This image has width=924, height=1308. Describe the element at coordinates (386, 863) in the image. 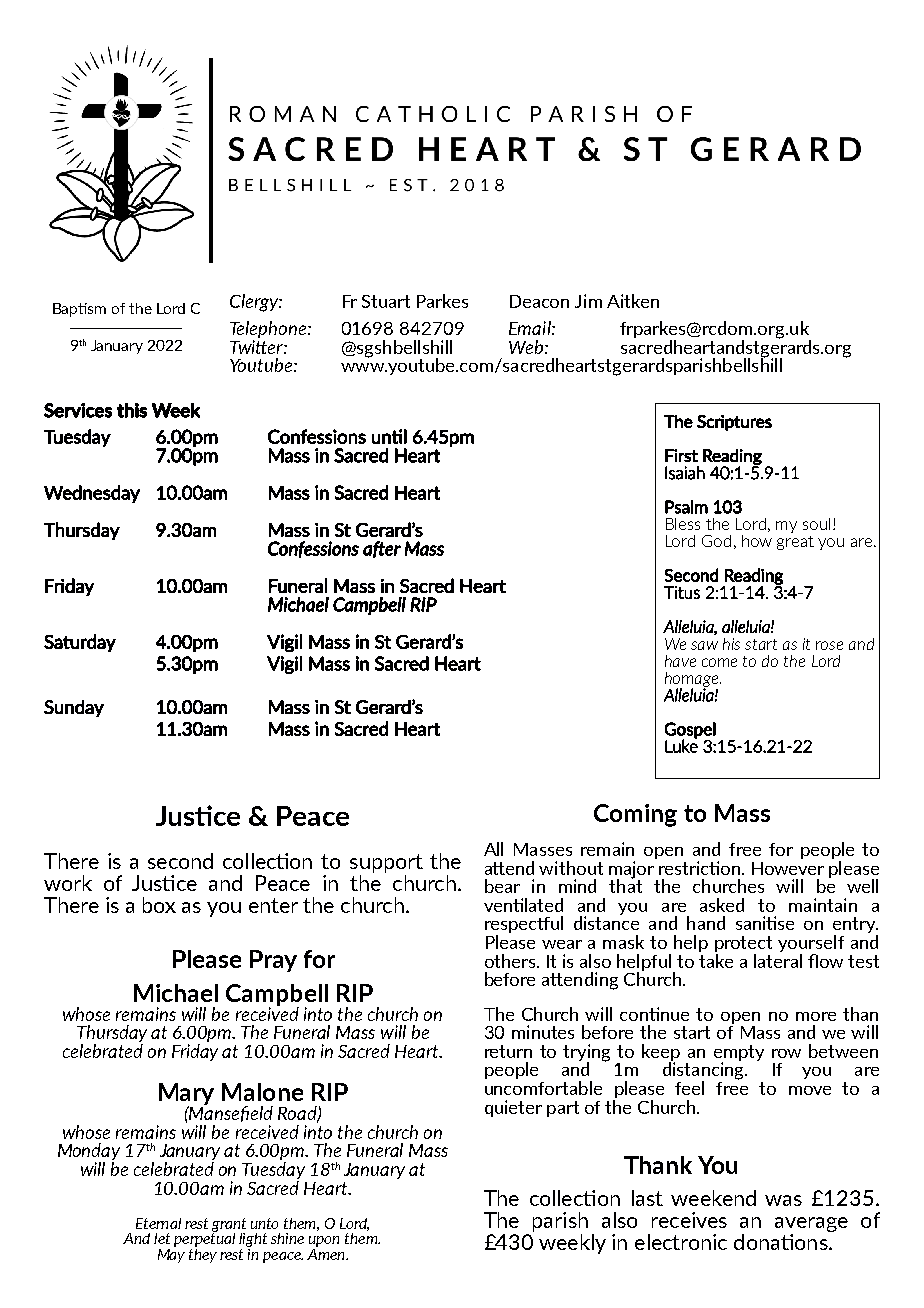

I see `support` at that location.
